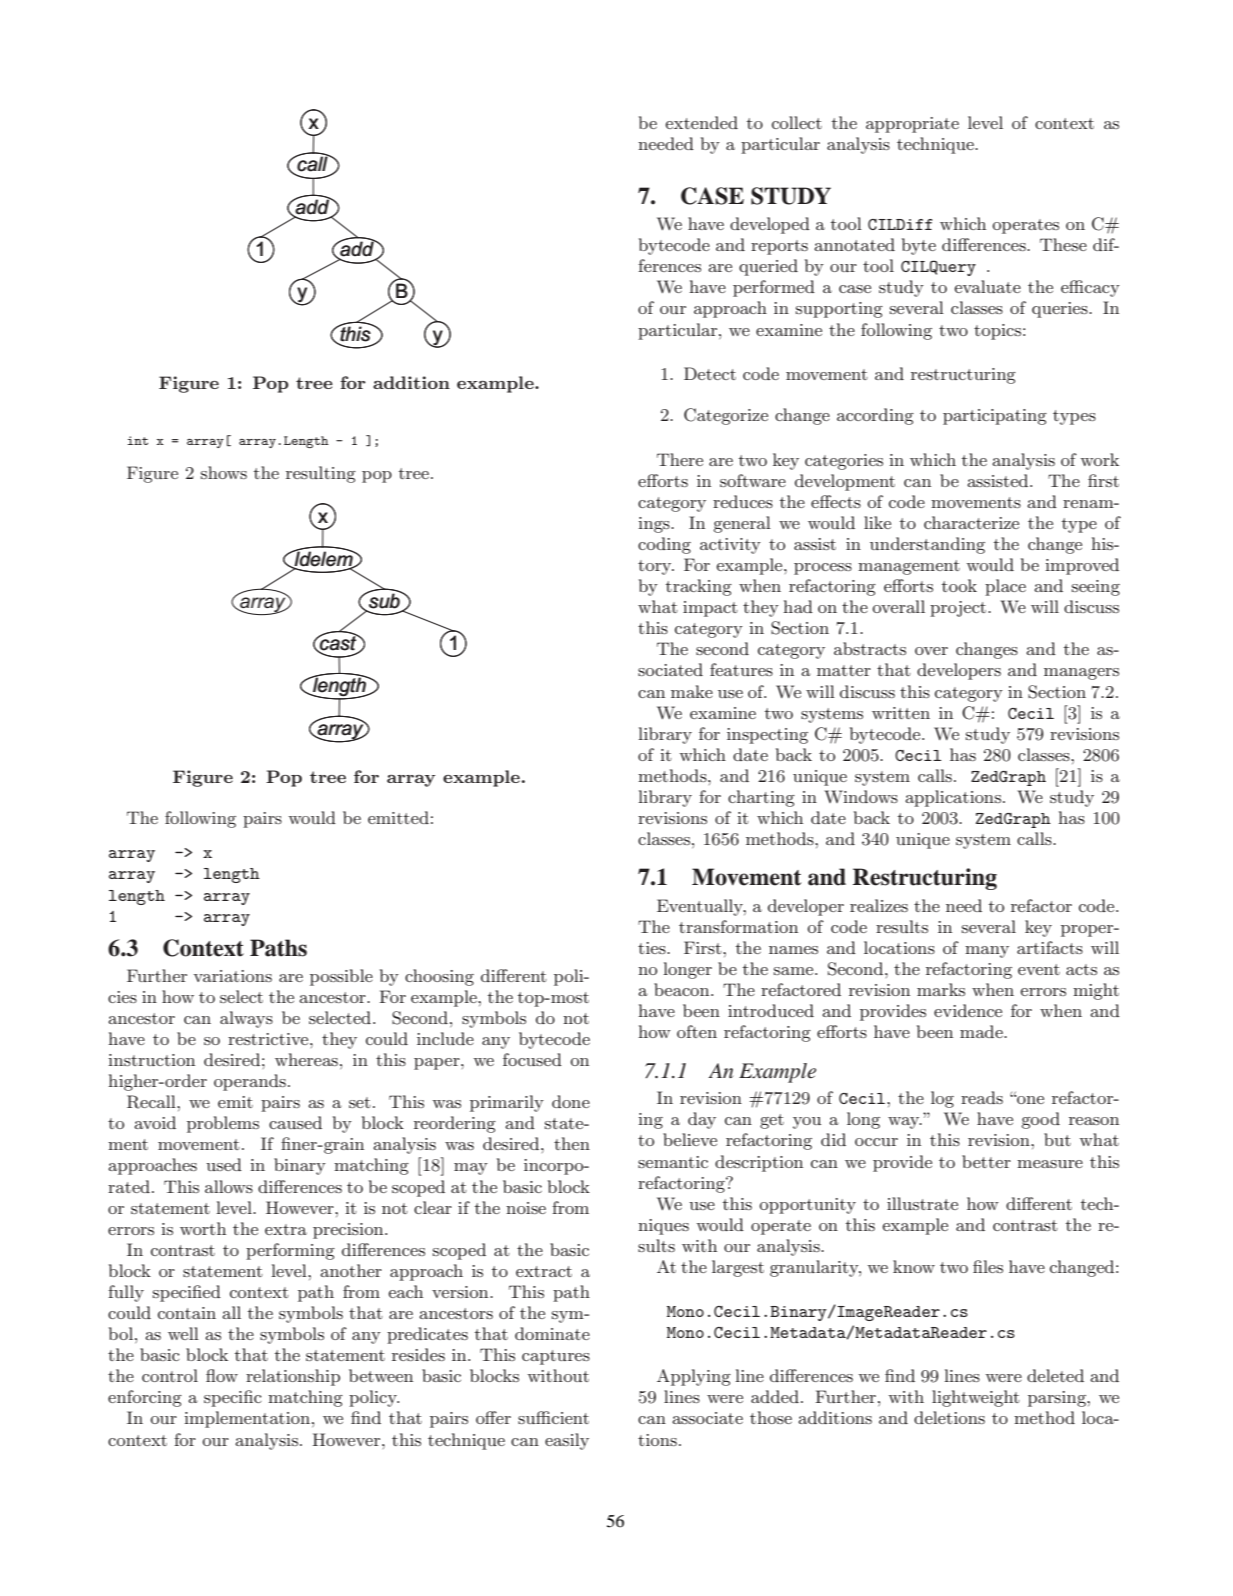  Describe the element at coordinates (976, 1398) in the screenshot. I see `lightweight` at that location.
